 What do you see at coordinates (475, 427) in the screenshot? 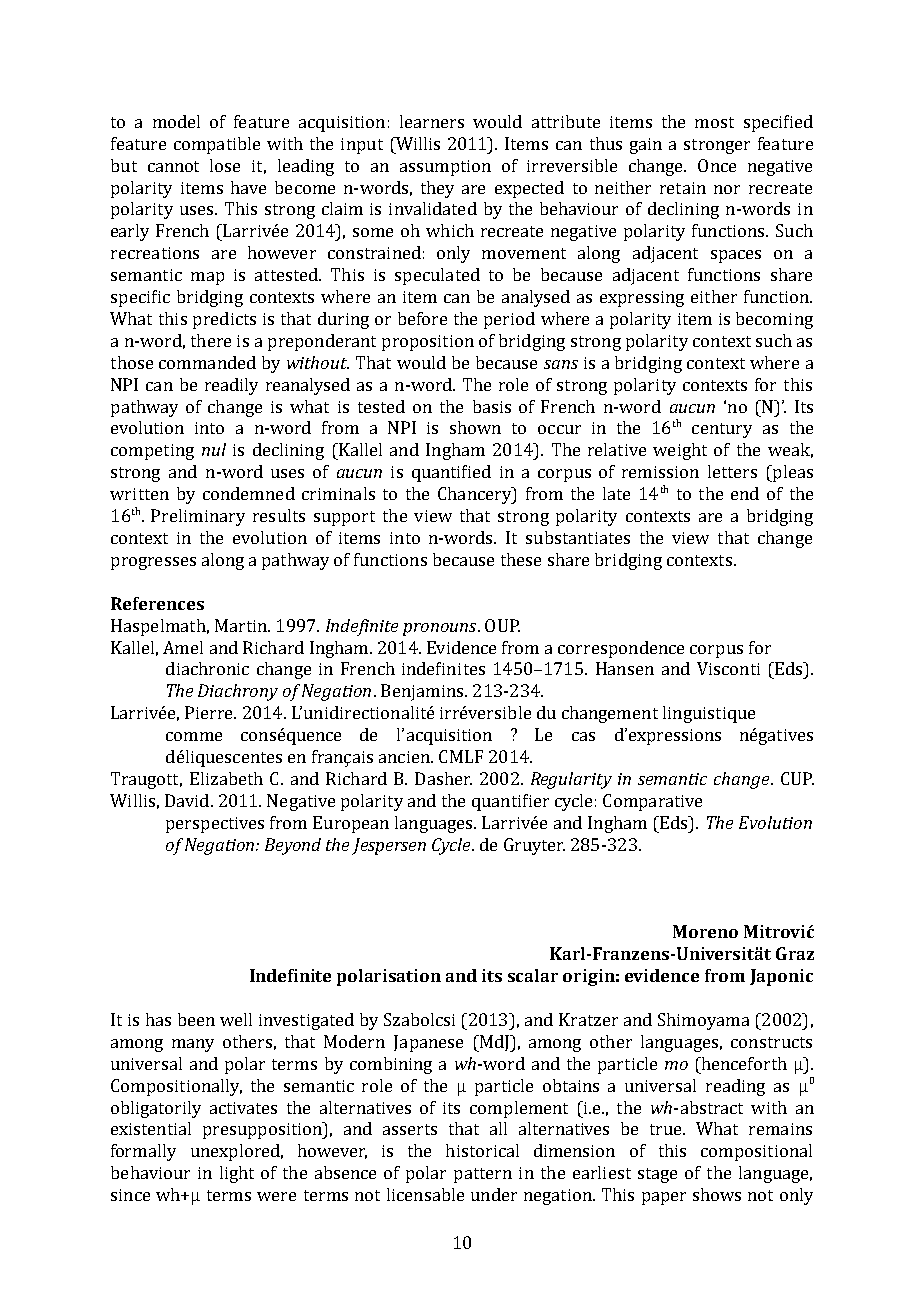
I see `shown` at bounding box center [475, 427].
